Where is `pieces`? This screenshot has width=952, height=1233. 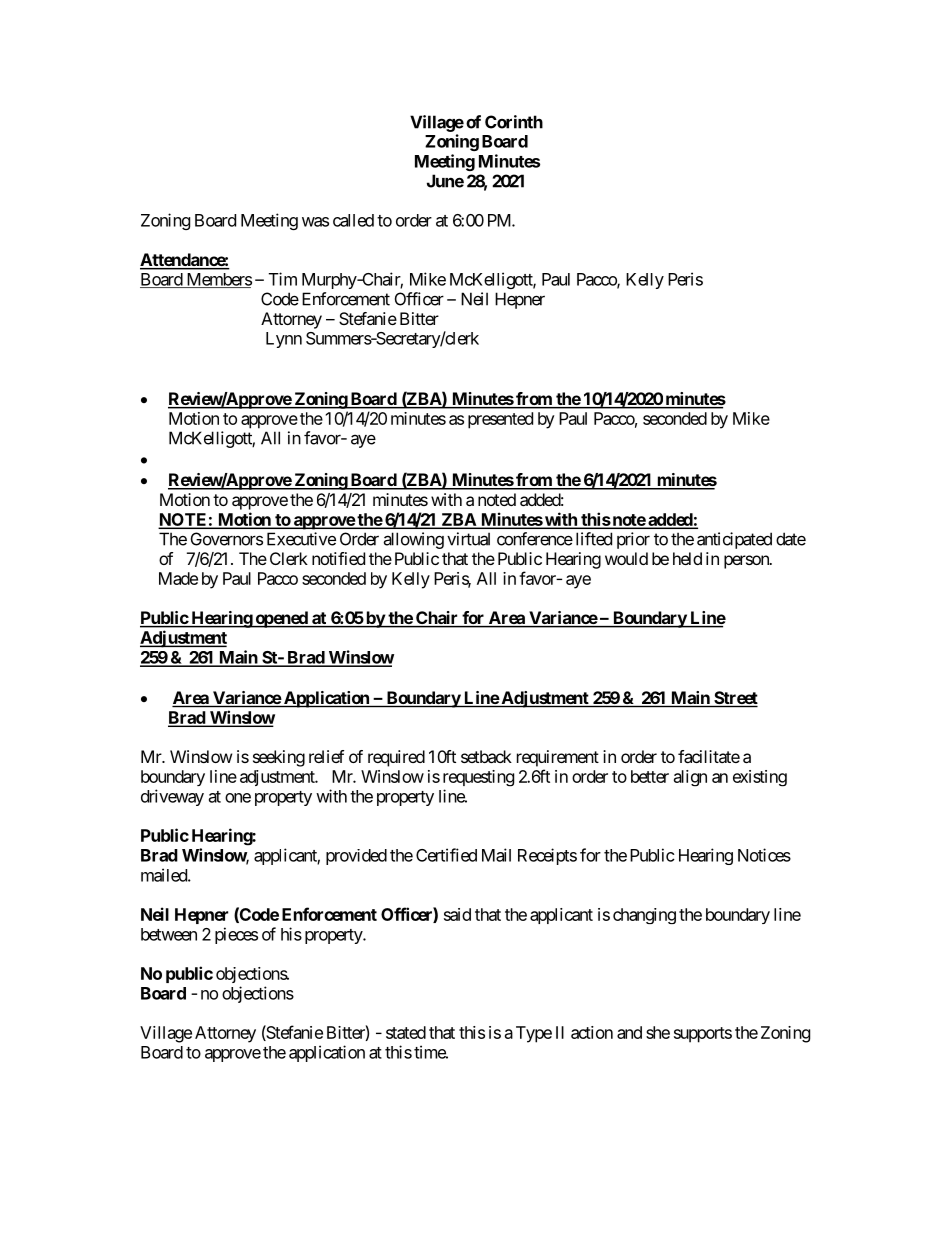 pieces is located at coordinates (236, 935).
